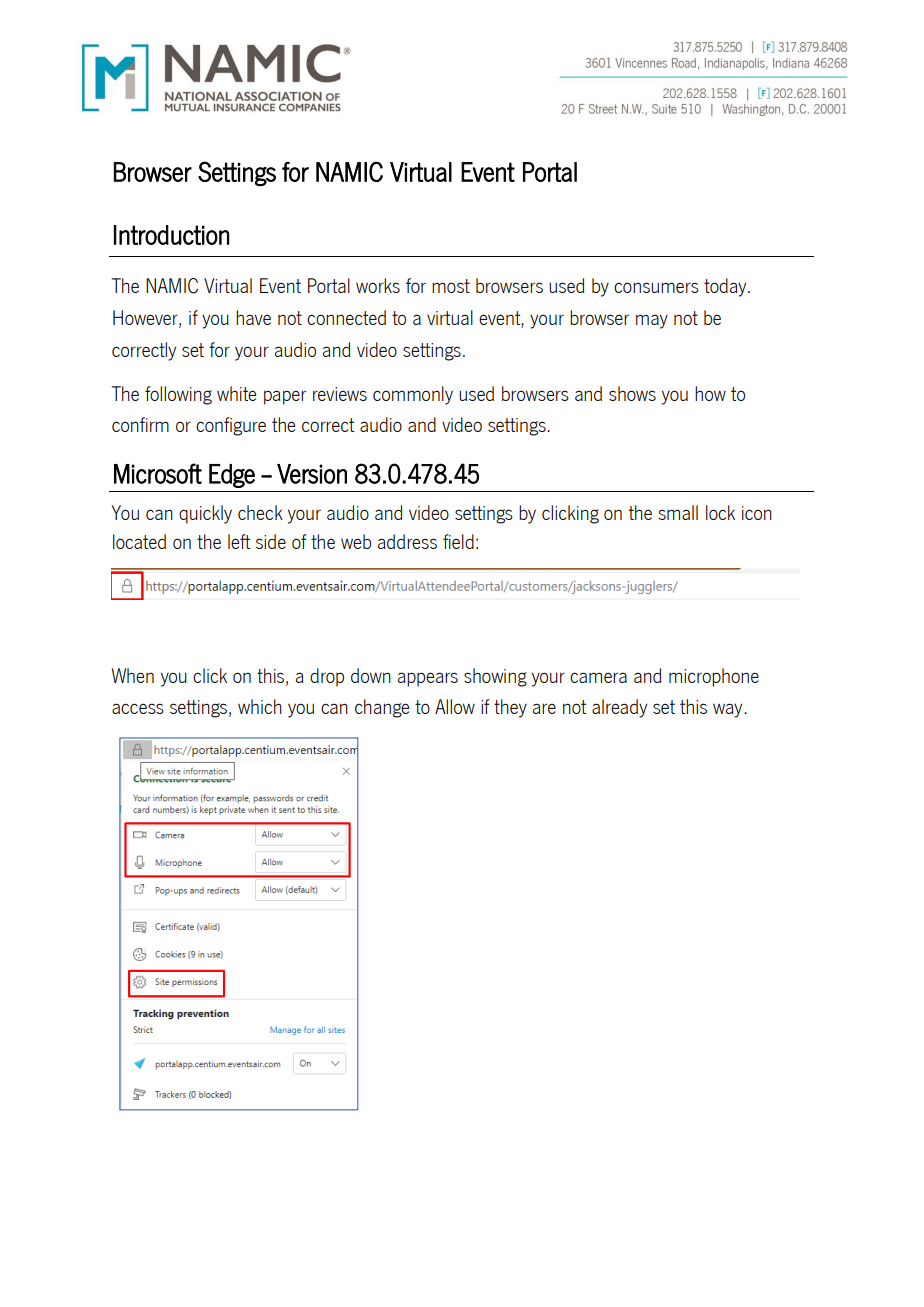 This document has height=1307, width=924. Describe the element at coordinates (413, 395) in the document. I see `commonly` at that location.
